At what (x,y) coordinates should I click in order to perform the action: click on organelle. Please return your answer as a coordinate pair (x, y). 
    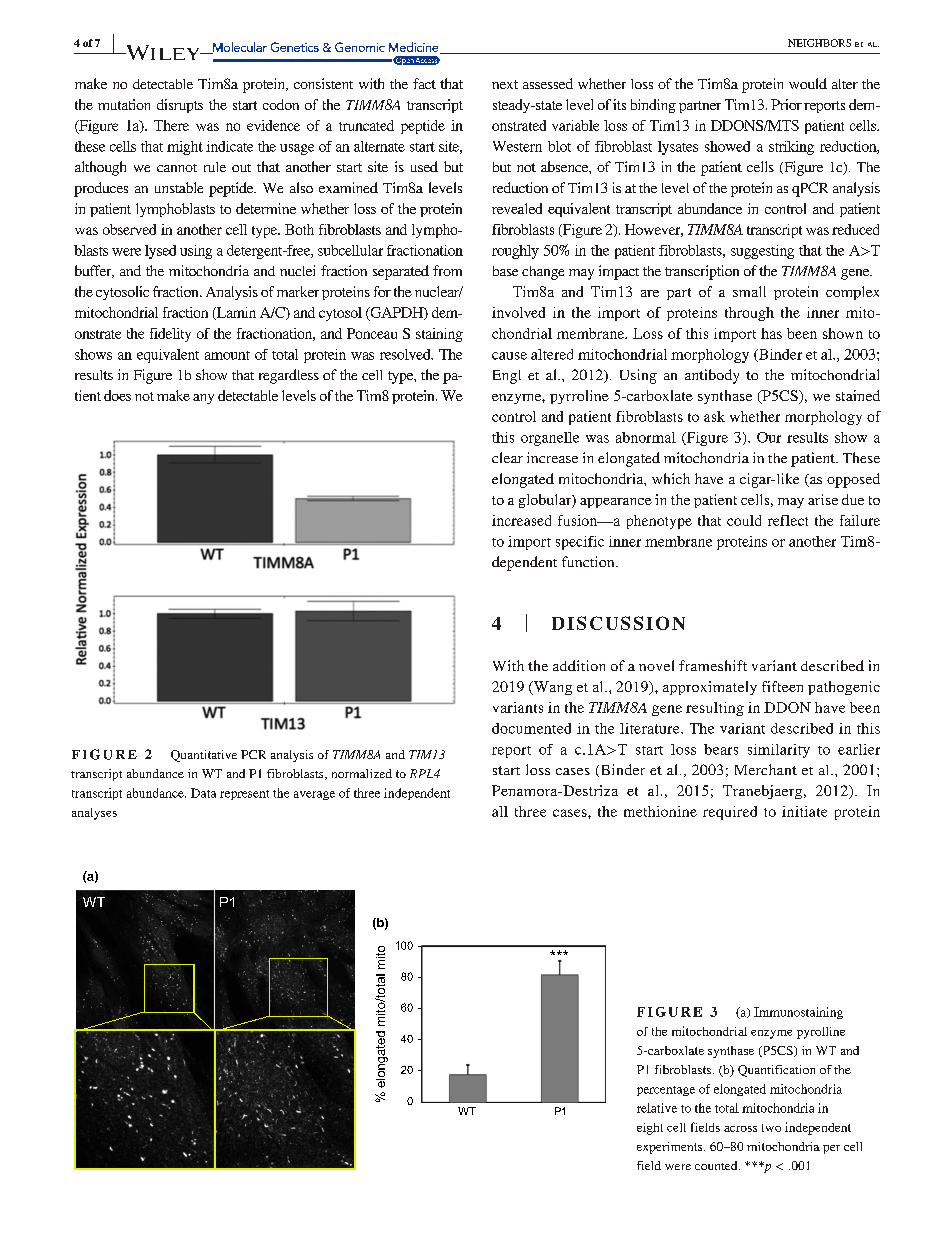
    Looking at the image, I should click on (550, 439).
